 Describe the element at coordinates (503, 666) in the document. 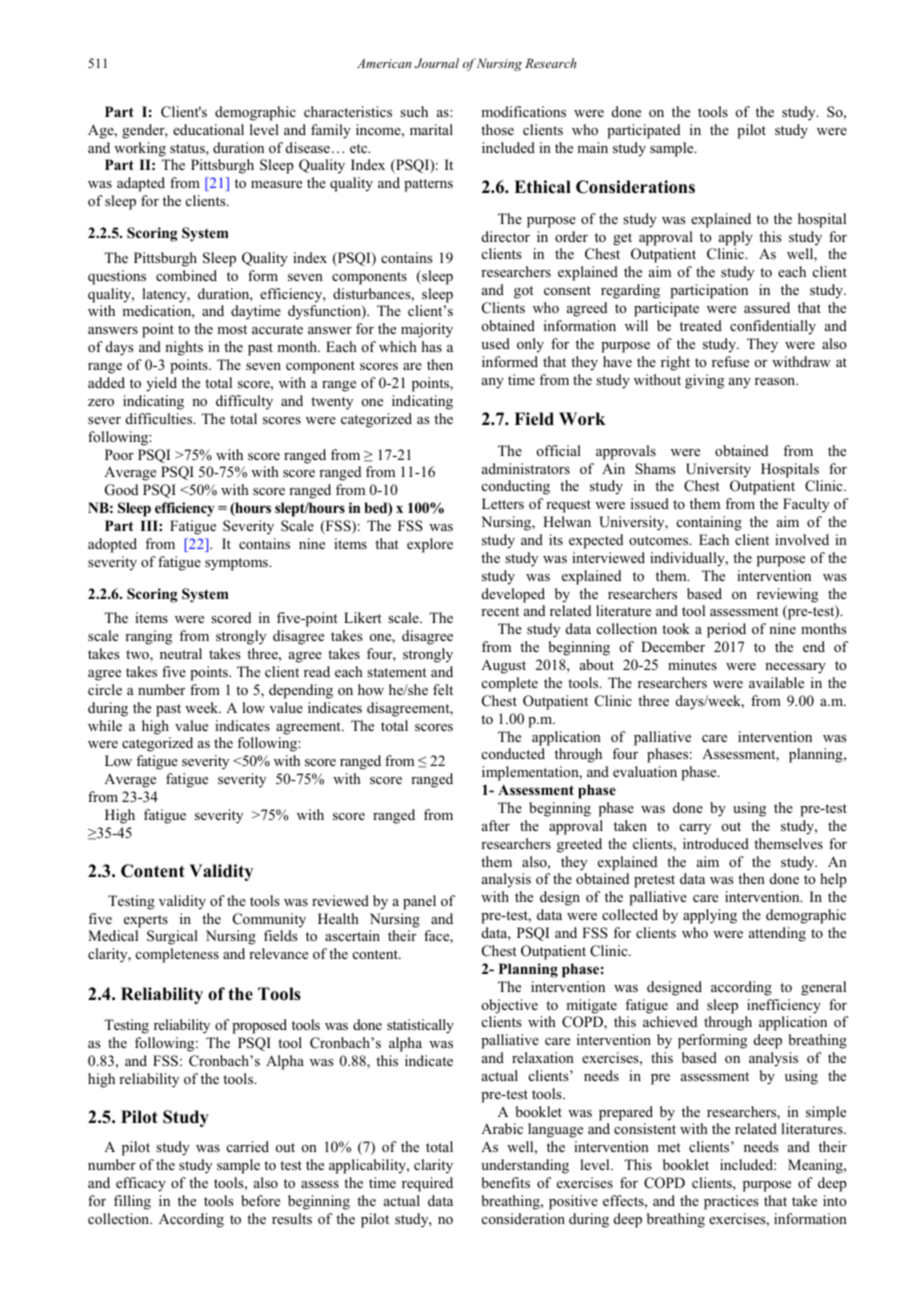

I see `August` at that location.
